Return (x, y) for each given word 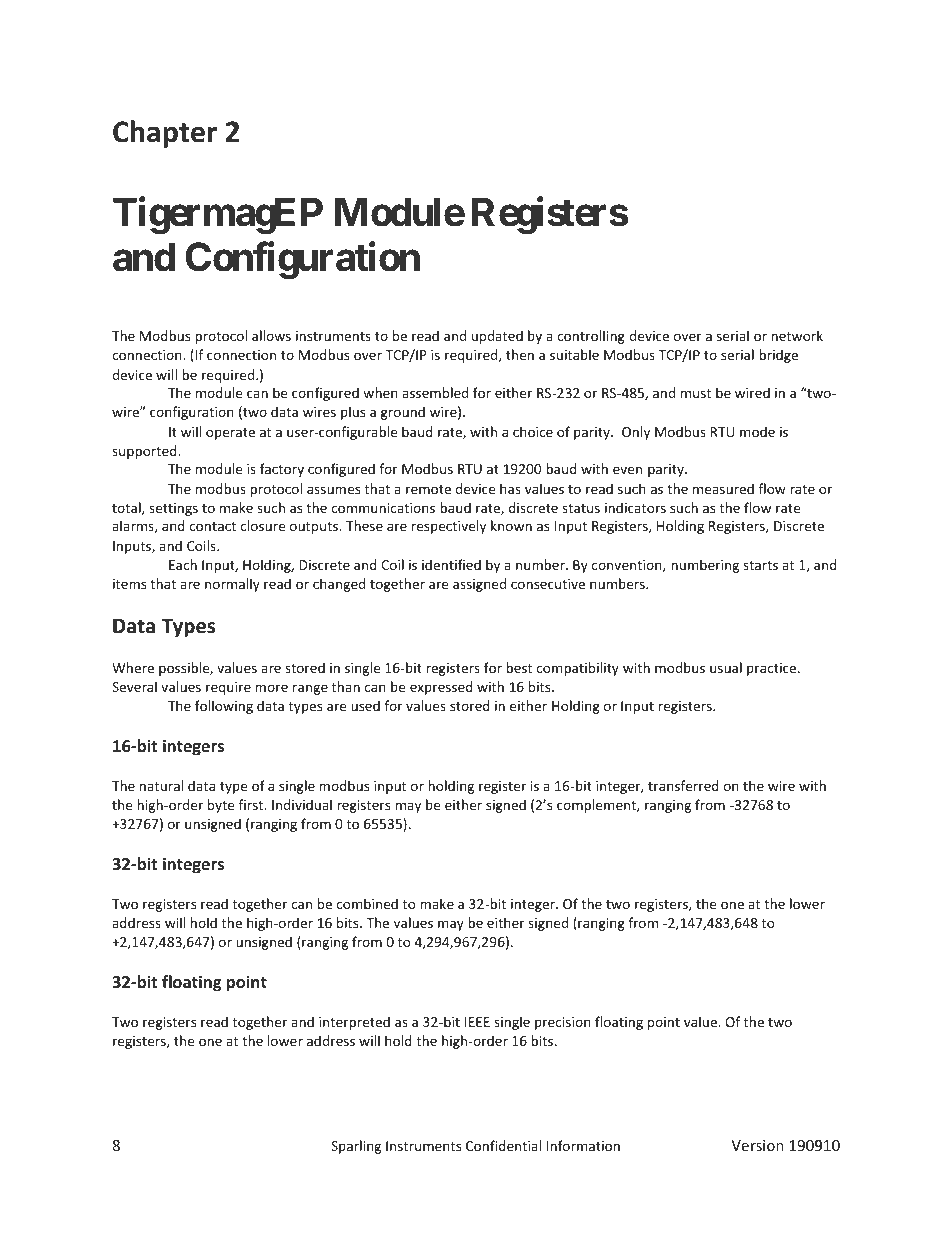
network (797, 335)
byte (221, 806)
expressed (441, 688)
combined (367, 903)
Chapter (165, 134)
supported (145, 452)
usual (726, 667)
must (696, 393)
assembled (435, 392)
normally (232, 585)
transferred (683, 785)
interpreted (354, 1023)
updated (497, 337)
